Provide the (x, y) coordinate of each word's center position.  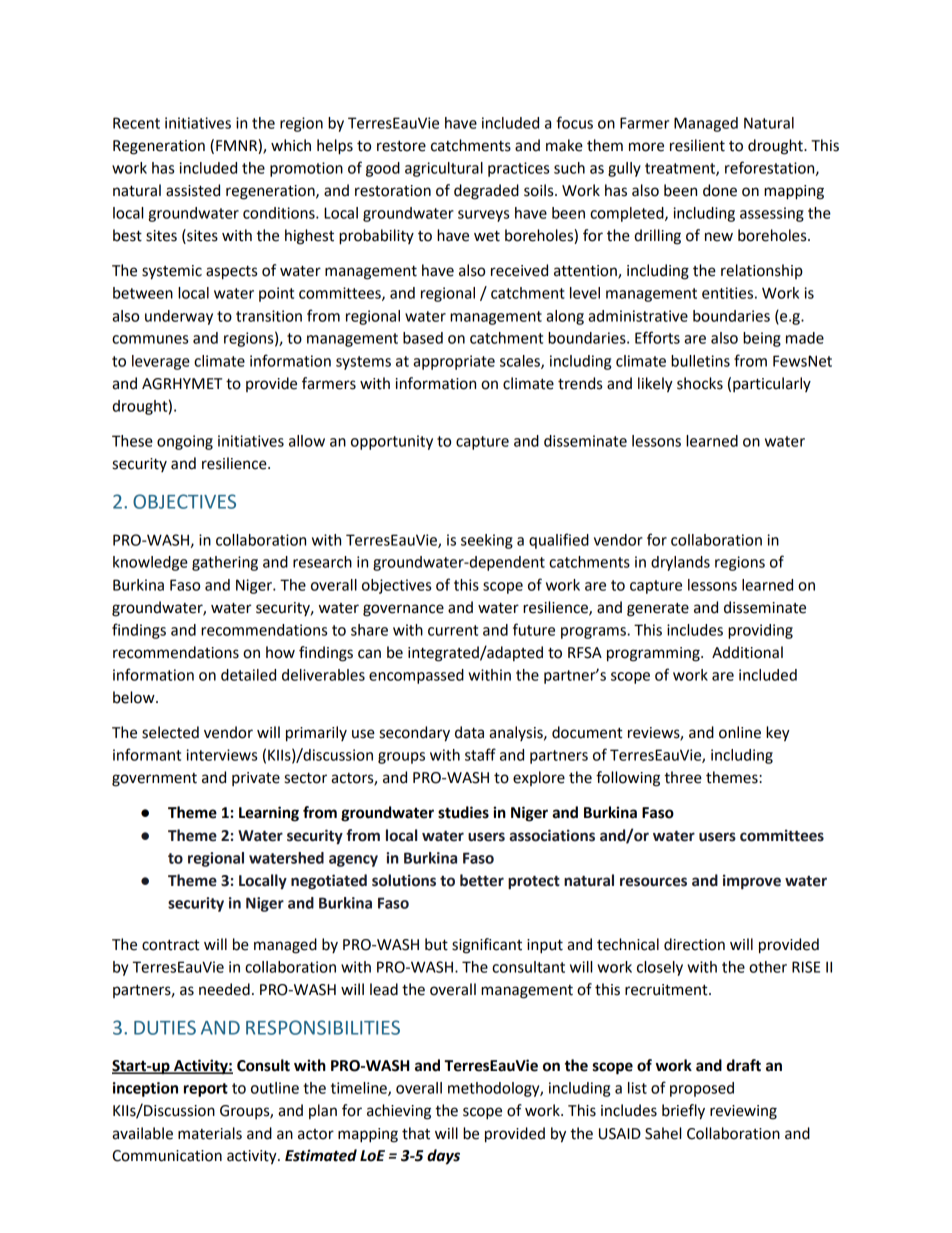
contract (171, 945)
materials (210, 1133)
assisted (193, 190)
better (482, 880)
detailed (248, 675)
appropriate (454, 362)
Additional (747, 652)
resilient (697, 145)
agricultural (444, 169)
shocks (700, 383)
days (443, 1157)
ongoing (185, 442)
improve (752, 882)
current (453, 630)
